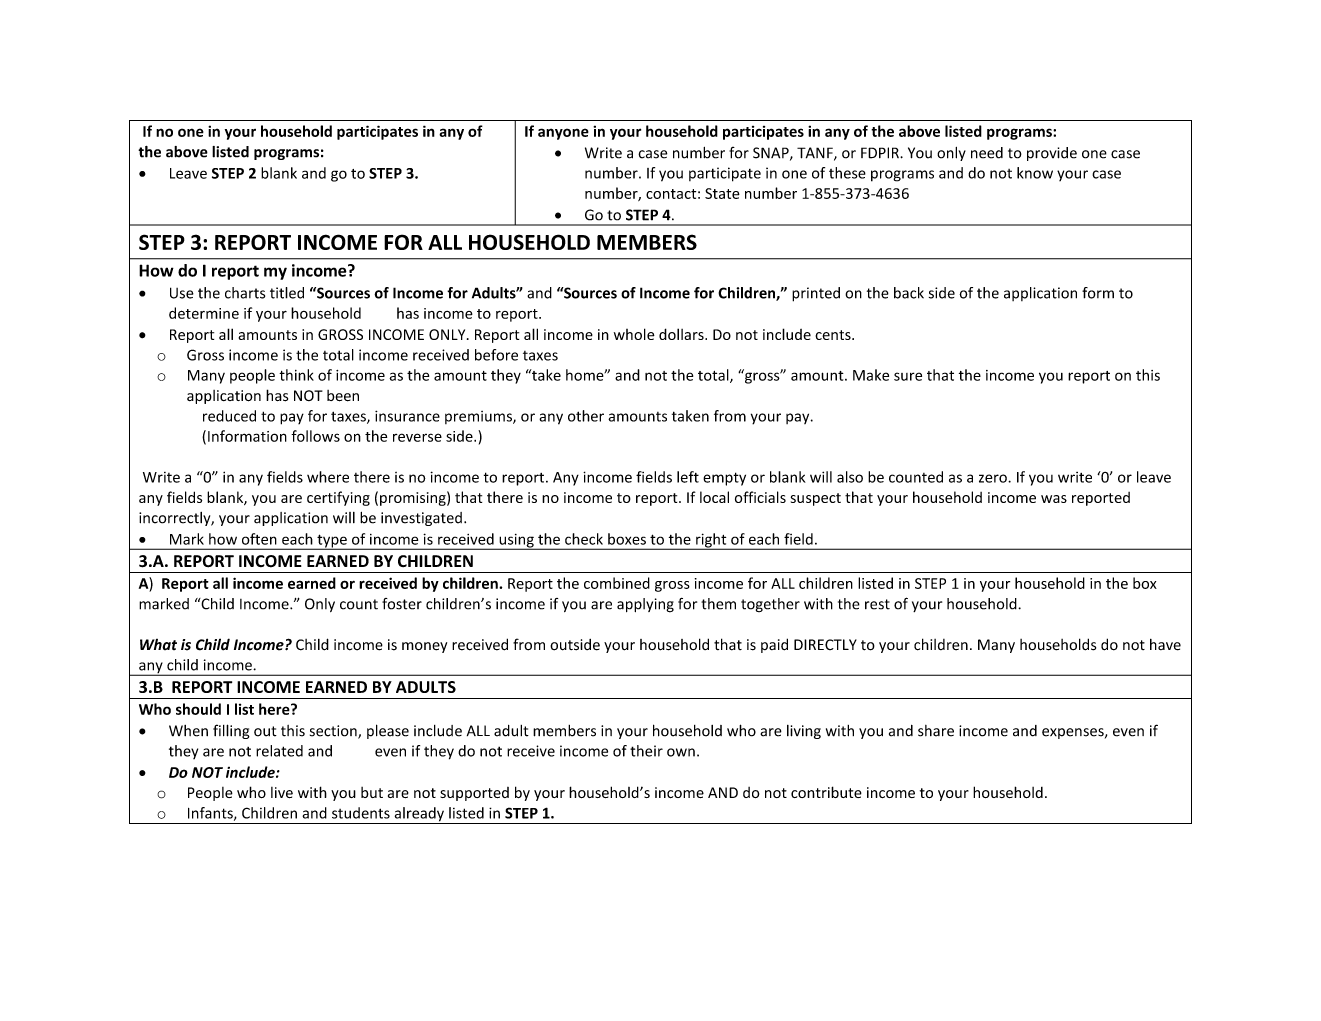 The width and height of the screenshot is (1321, 1021). I want to click on certifying, so click(338, 498).
